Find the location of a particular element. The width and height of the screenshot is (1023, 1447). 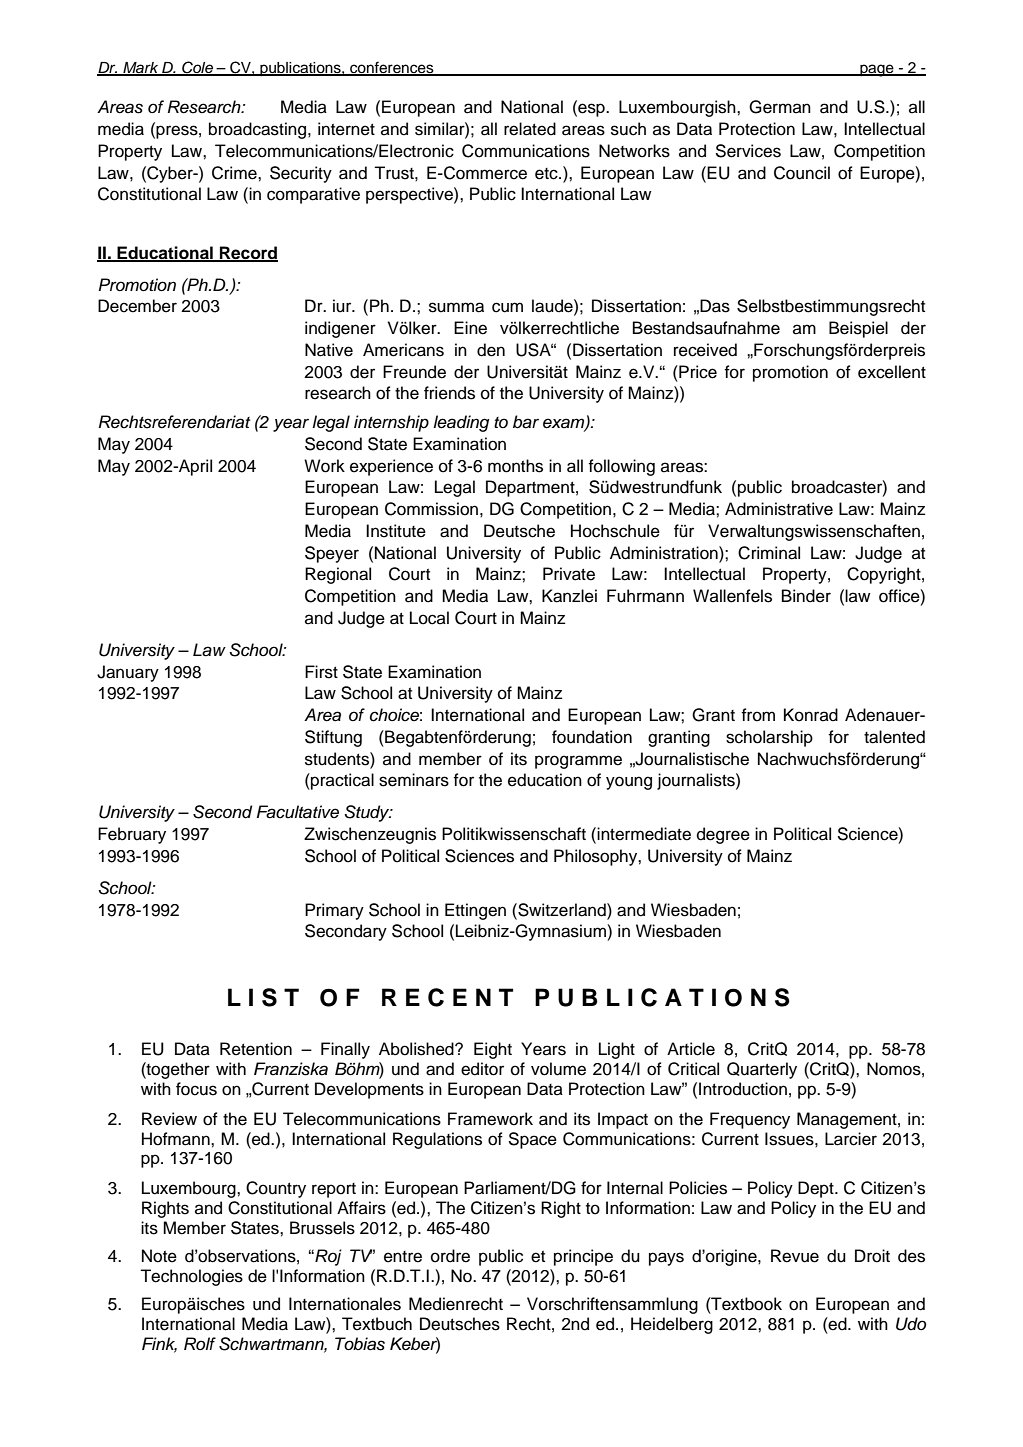

broadcasting is located at coordinates (257, 130).
